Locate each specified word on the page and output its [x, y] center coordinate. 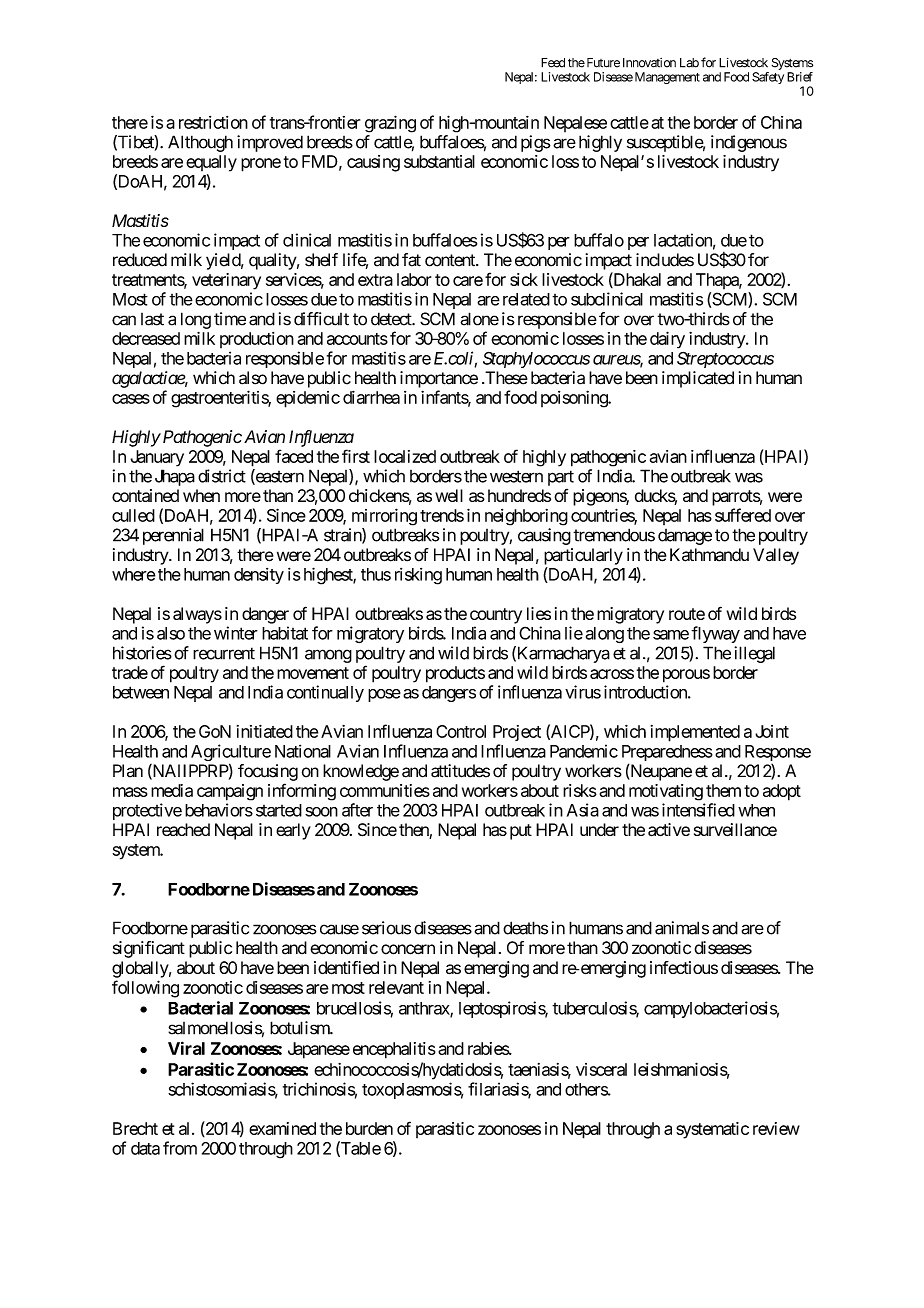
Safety [768, 78]
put [521, 832]
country [496, 616]
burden [369, 1128]
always [197, 615]
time [230, 319]
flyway [715, 634]
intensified [698, 810]
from [180, 1148]
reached [183, 829]
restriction [213, 122]
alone [479, 319]
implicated [698, 379]
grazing [390, 124]
